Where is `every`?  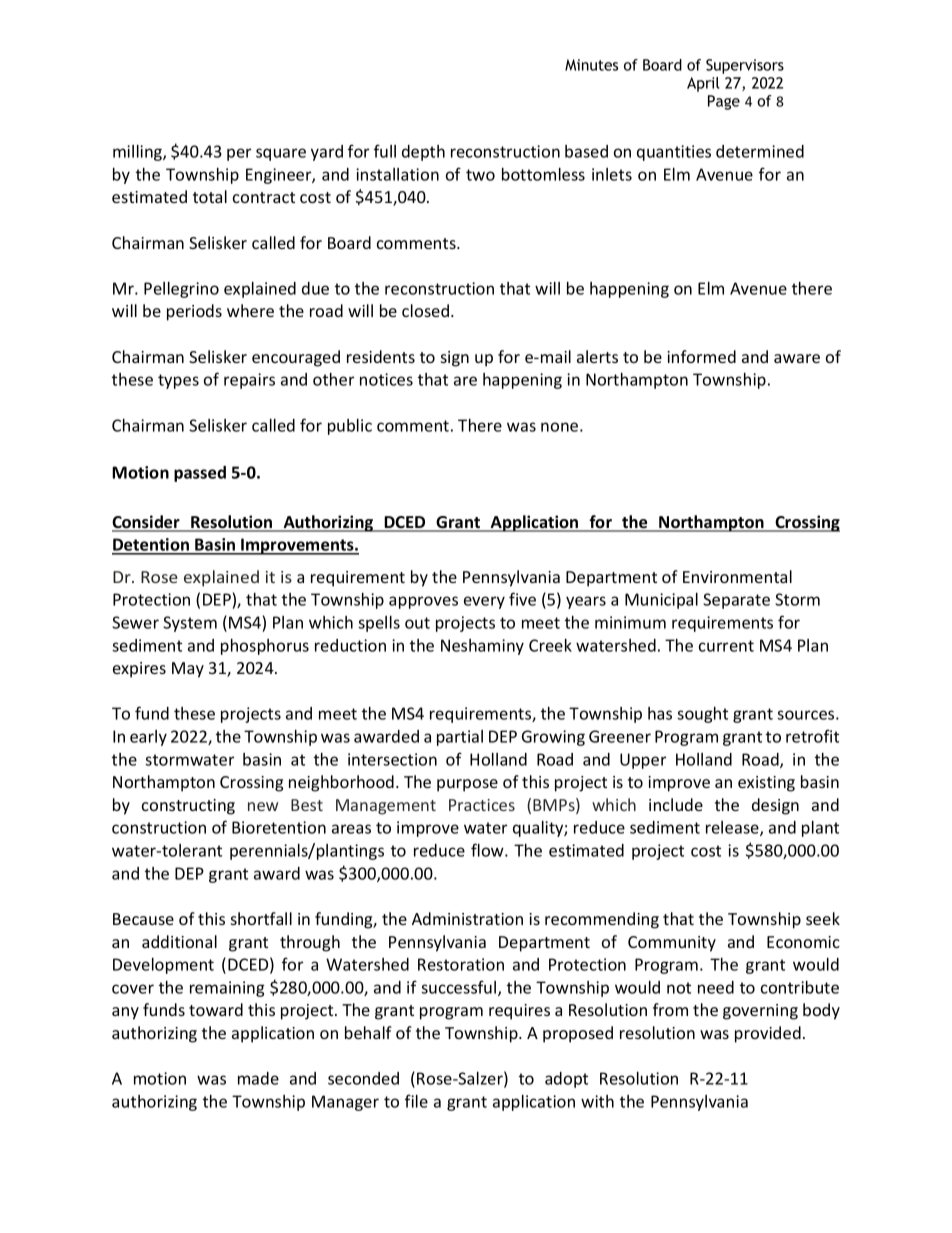
every is located at coordinates (484, 602).
